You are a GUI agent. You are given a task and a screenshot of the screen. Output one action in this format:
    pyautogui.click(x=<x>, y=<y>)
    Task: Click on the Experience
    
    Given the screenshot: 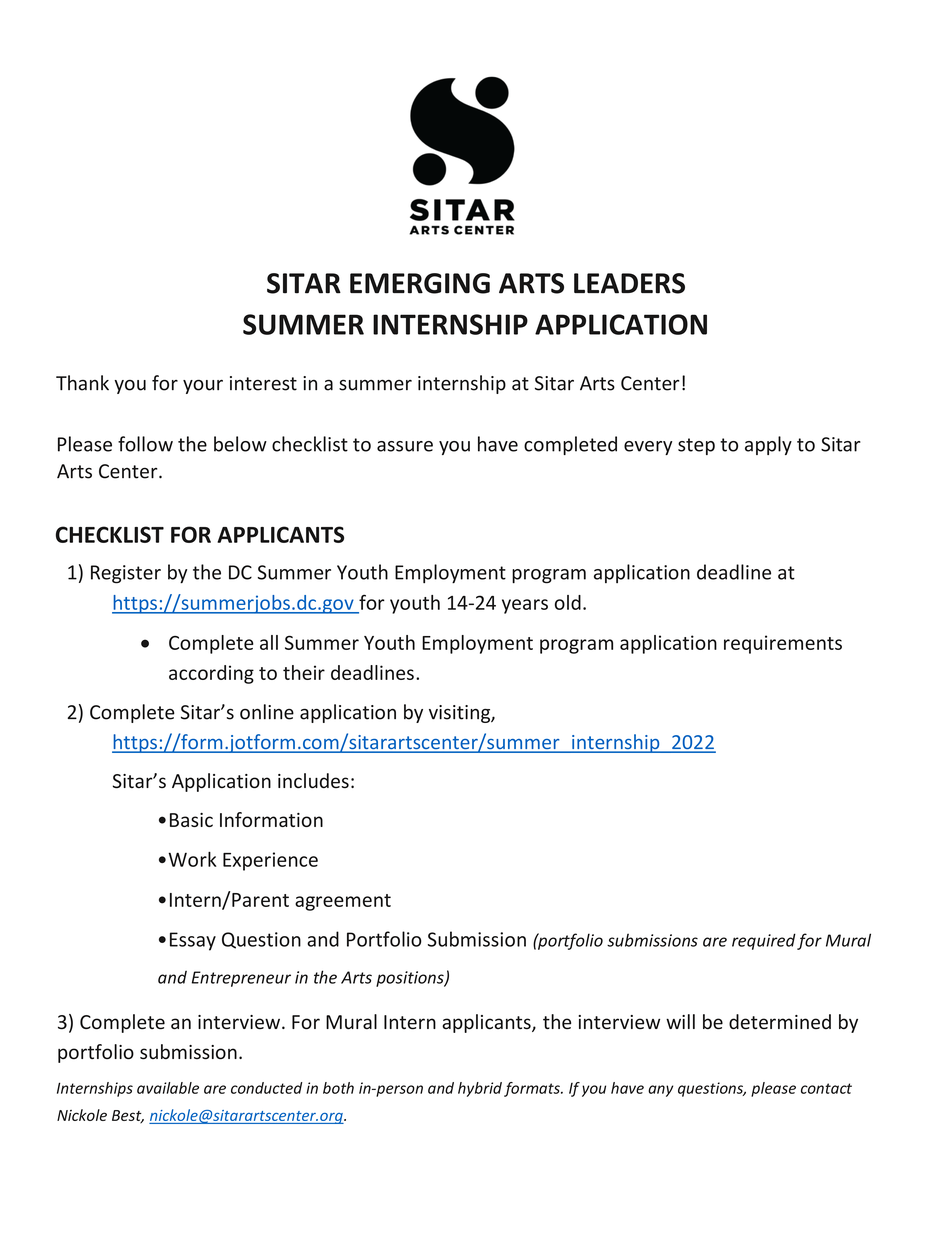 What is the action you would take?
    pyautogui.click(x=270, y=861)
